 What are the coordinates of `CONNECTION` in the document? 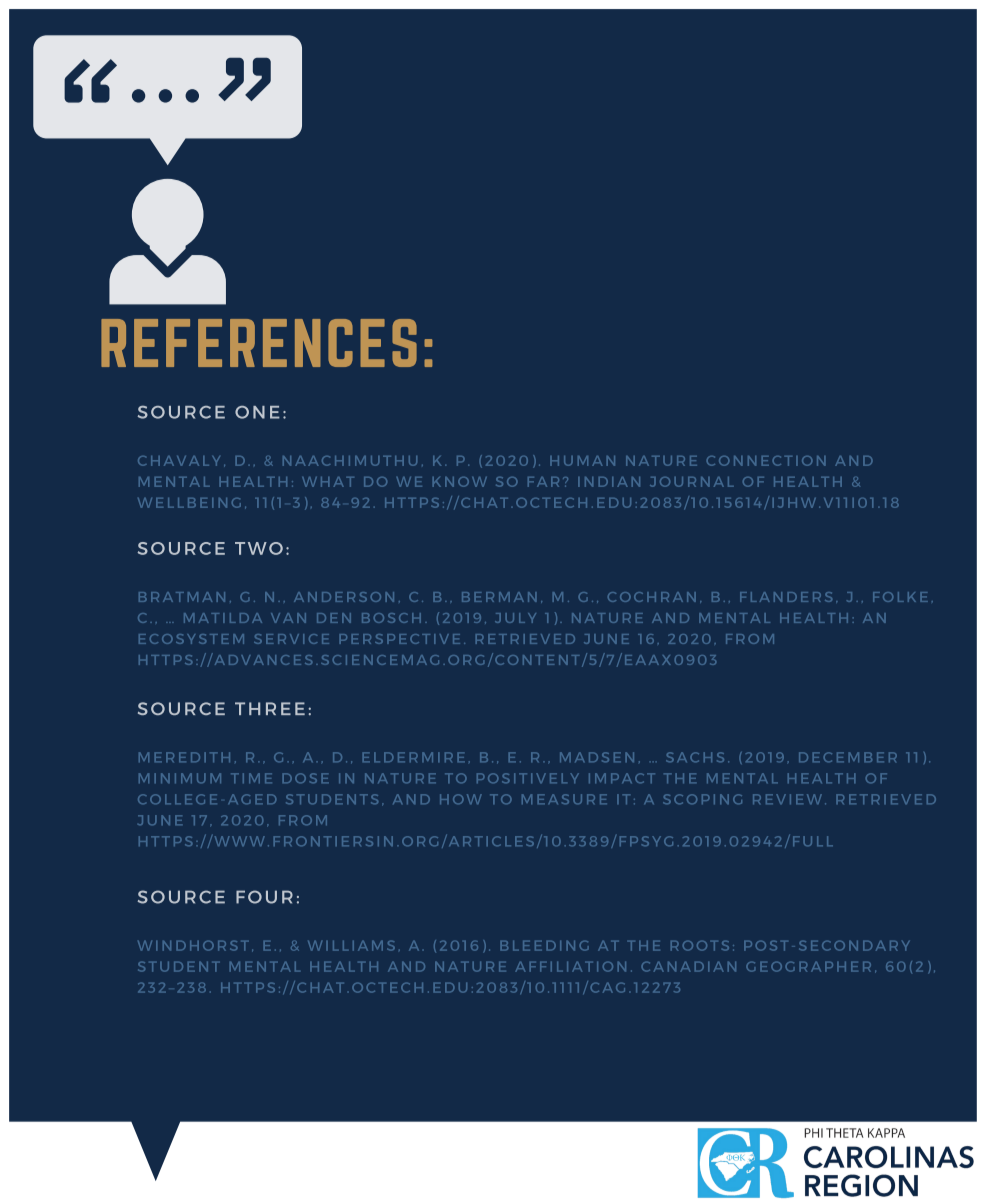 It's located at (766, 461).
